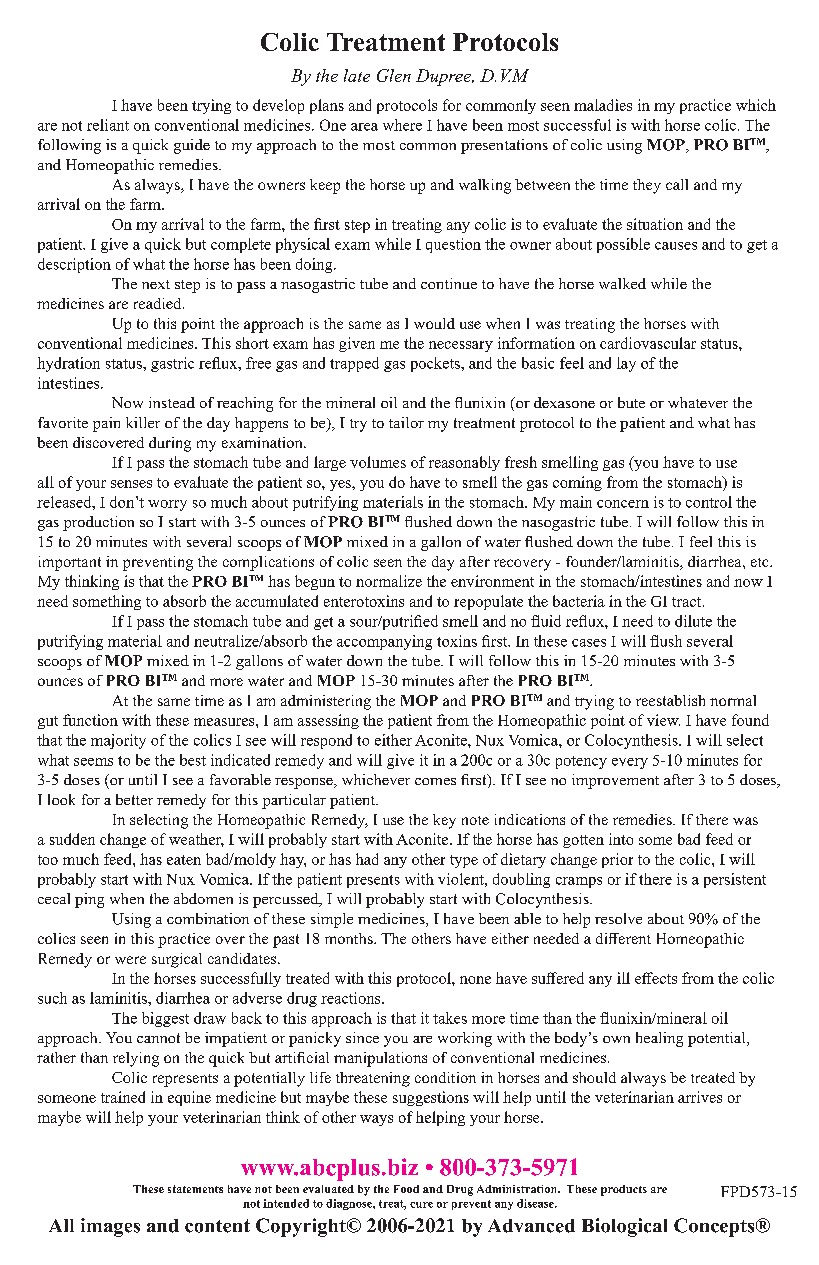 The image size is (819, 1265). I want to click on tailor, so click(406, 422).
